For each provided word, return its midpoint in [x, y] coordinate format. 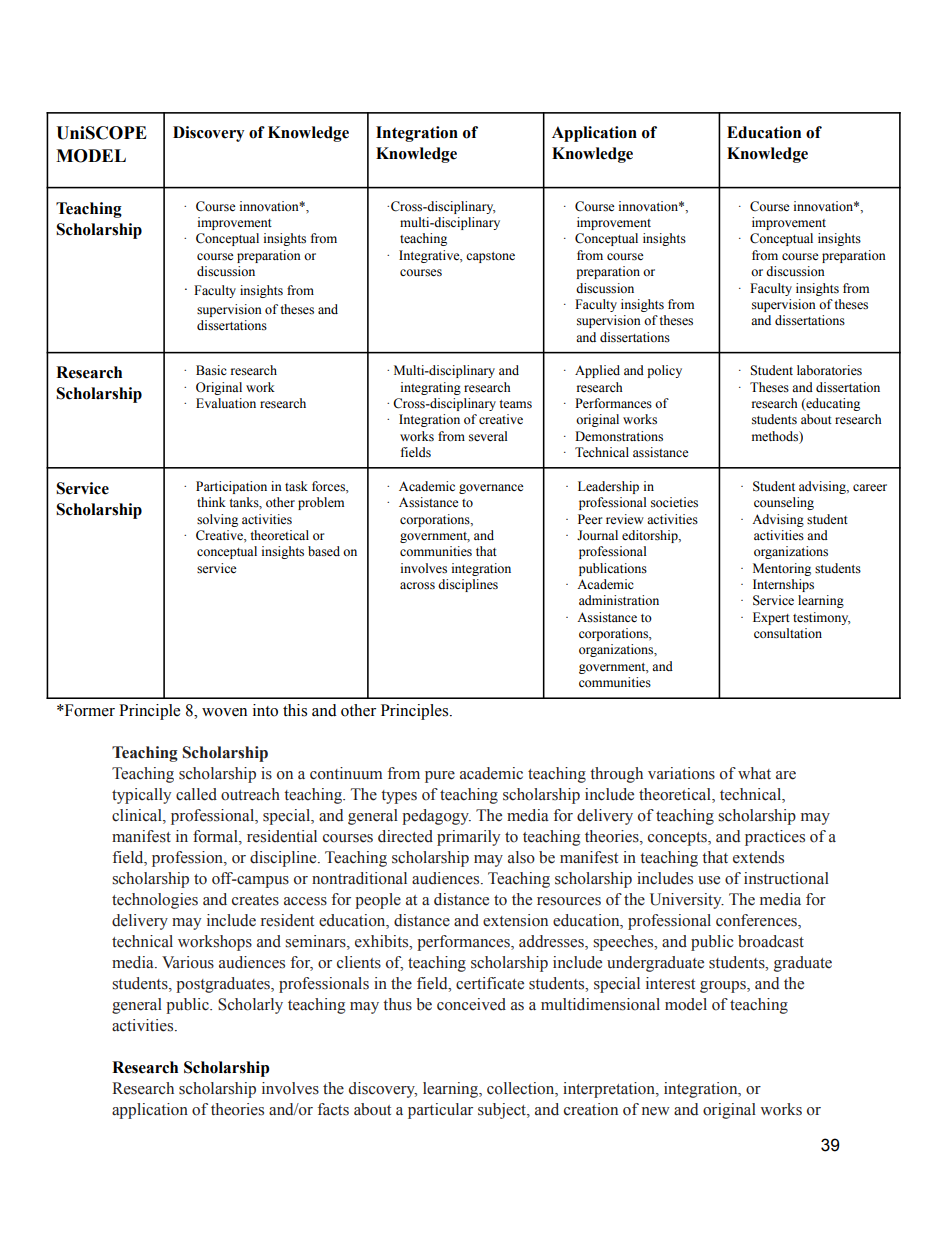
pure [440, 777]
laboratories [829, 370]
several [488, 436]
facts [333, 1109]
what [754, 773]
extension [515, 920]
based [324, 551]
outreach [250, 794]
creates [255, 900]
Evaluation [226, 403]
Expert [771, 618]
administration [619, 600]
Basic [211, 370]
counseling [784, 503]
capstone [490, 257]
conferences [757, 921]
